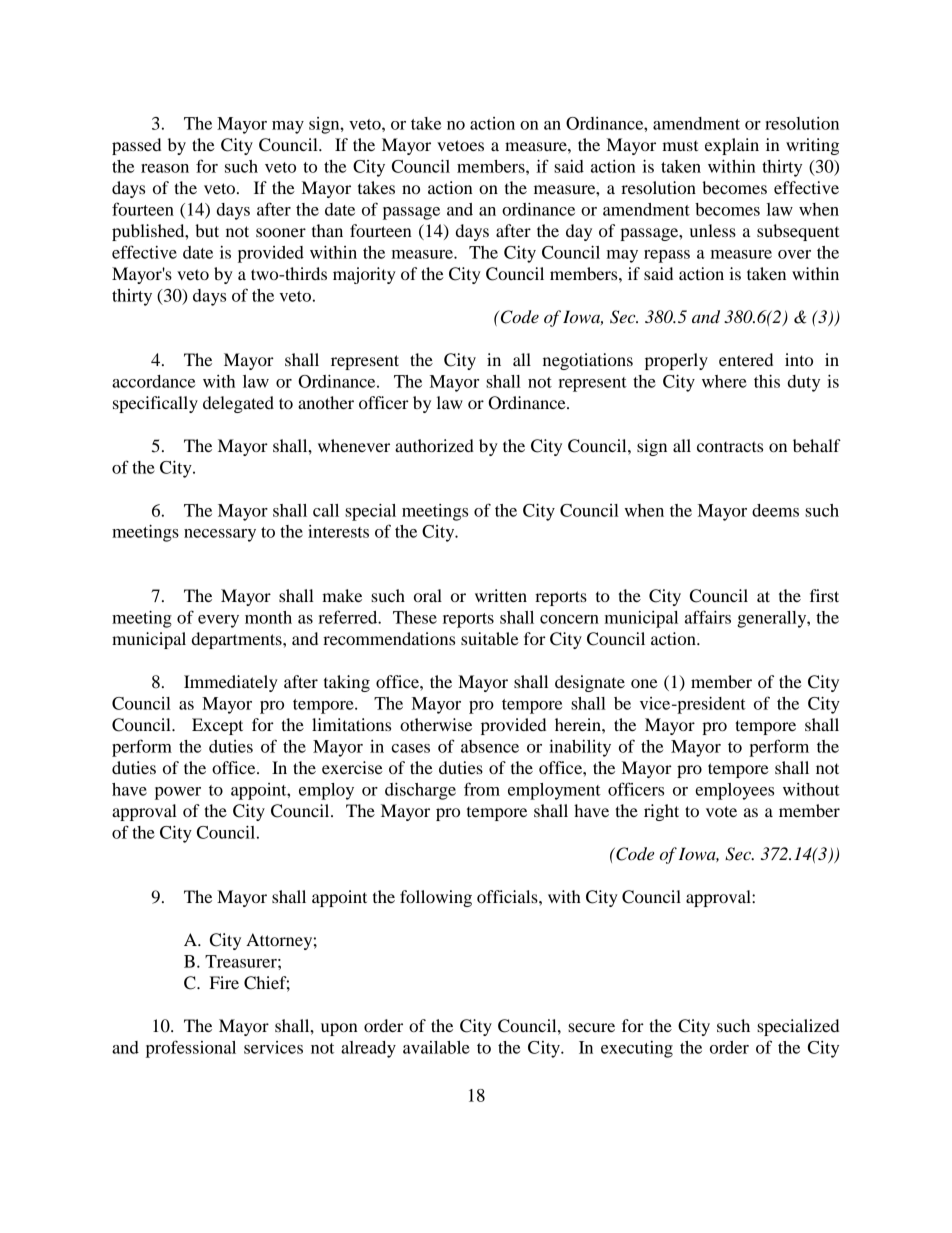 This document has width=952, height=1233. Describe the element at coordinates (732, 146) in the document. I see `explain` at that location.
